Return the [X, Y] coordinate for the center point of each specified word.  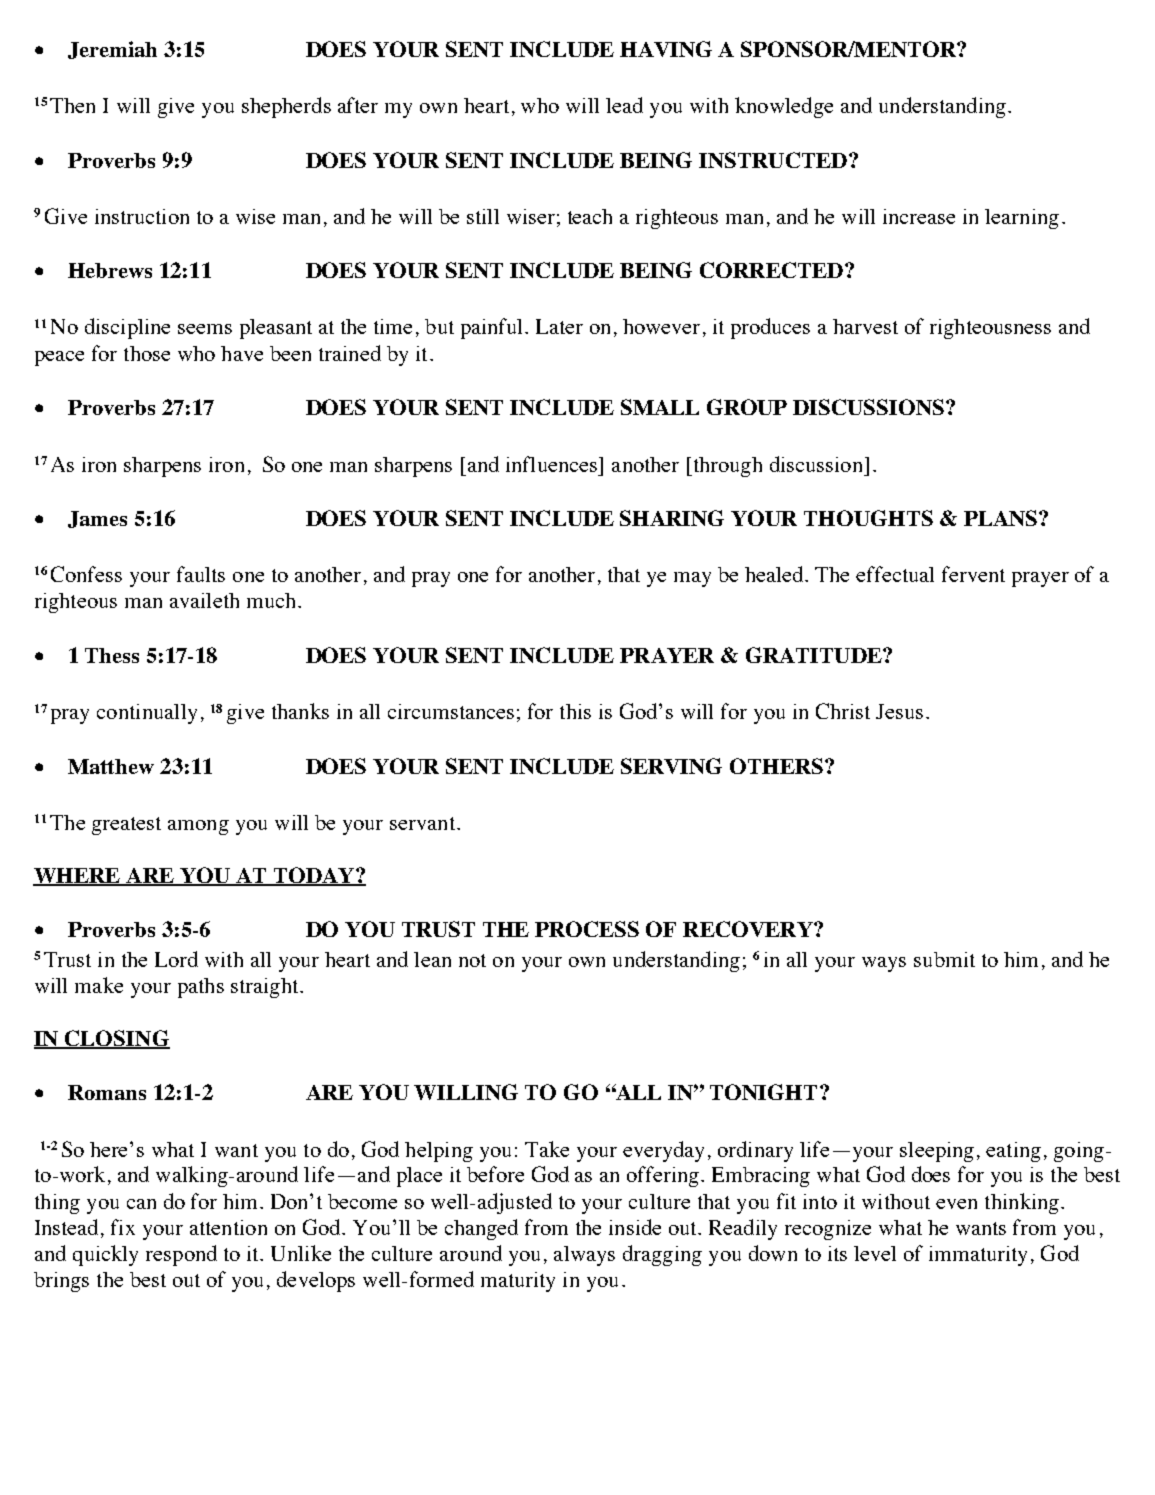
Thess [112, 655]
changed [481, 1229]
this [575, 711]
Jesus [899, 711]
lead [624, 105]
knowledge [784, 107]
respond [181, 1255]
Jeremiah [112, 50]
